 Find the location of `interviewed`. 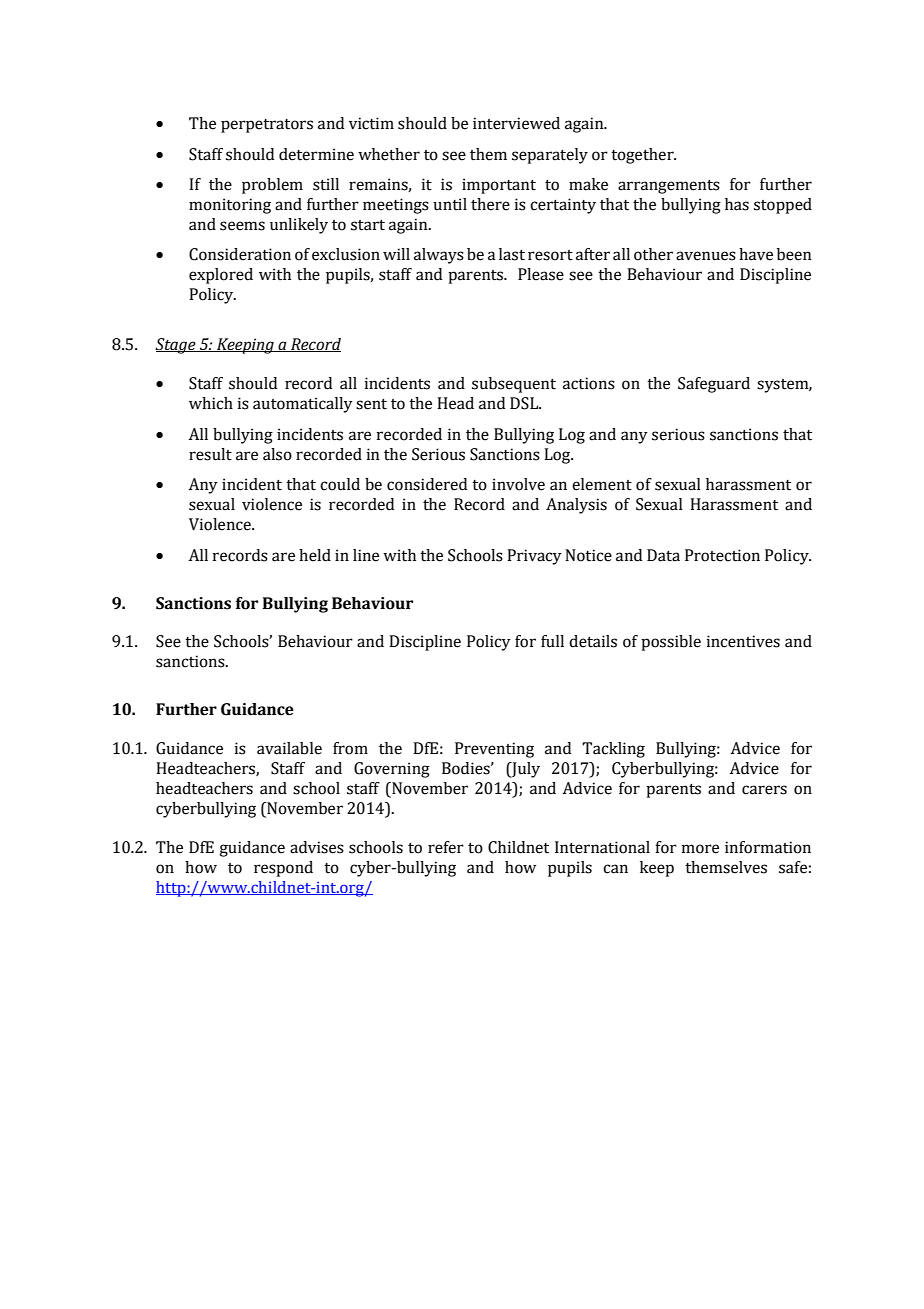

interviewed is located at coordinates (516, 123).
